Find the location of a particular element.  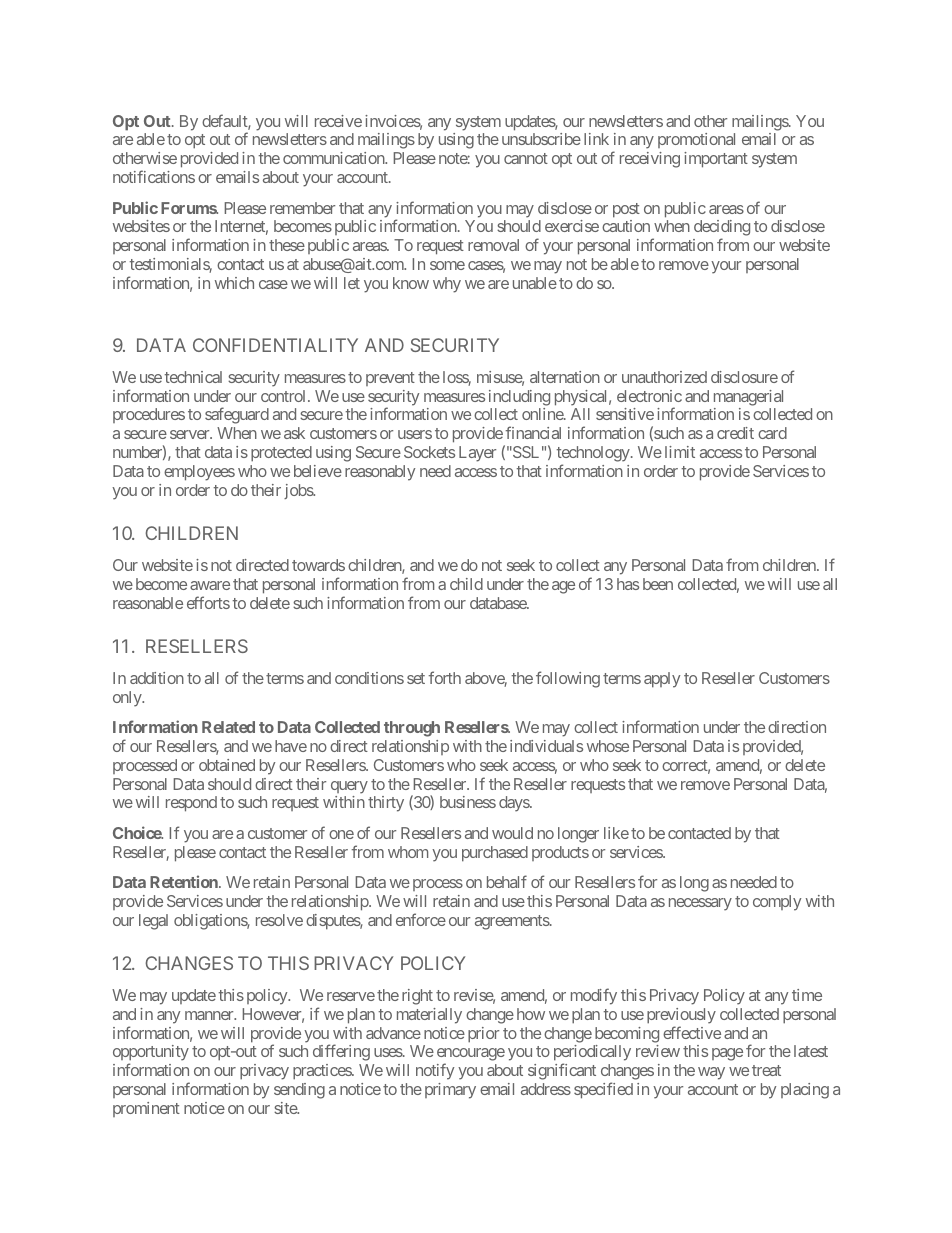

been is located at coordinates (658, 584).
